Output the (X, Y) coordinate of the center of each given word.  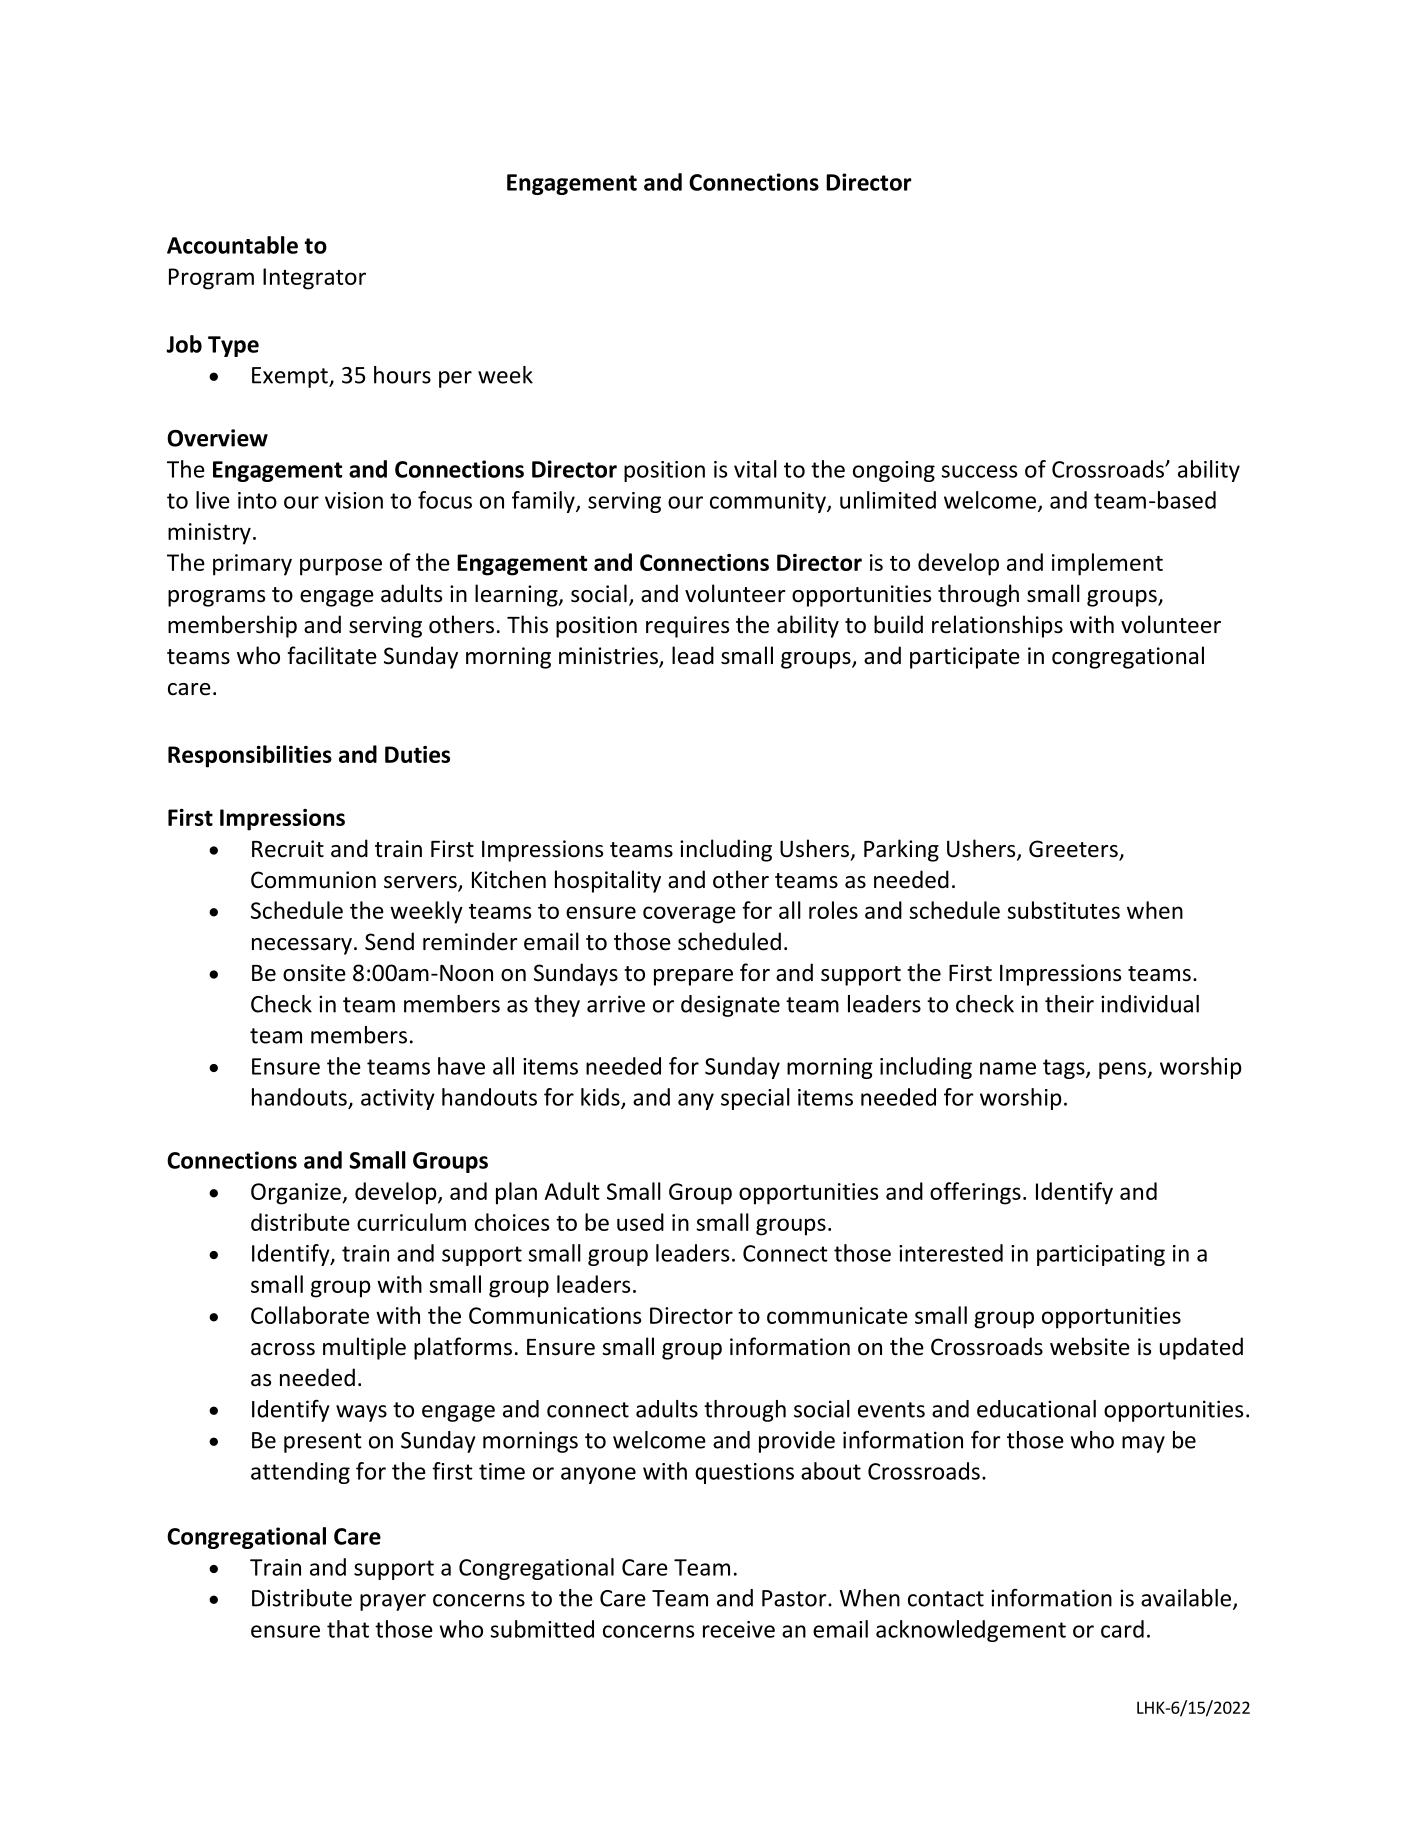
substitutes (1064, 910)
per (455, 379)
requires (687, 627)
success (979, 471)
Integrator (314, 279)
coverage (689, 915)
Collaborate (310, 1315)
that (348, 1629)
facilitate (332, 655)
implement (1107, 564)
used (640, 1222)
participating (1101, 1255)
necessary (302, 946)
